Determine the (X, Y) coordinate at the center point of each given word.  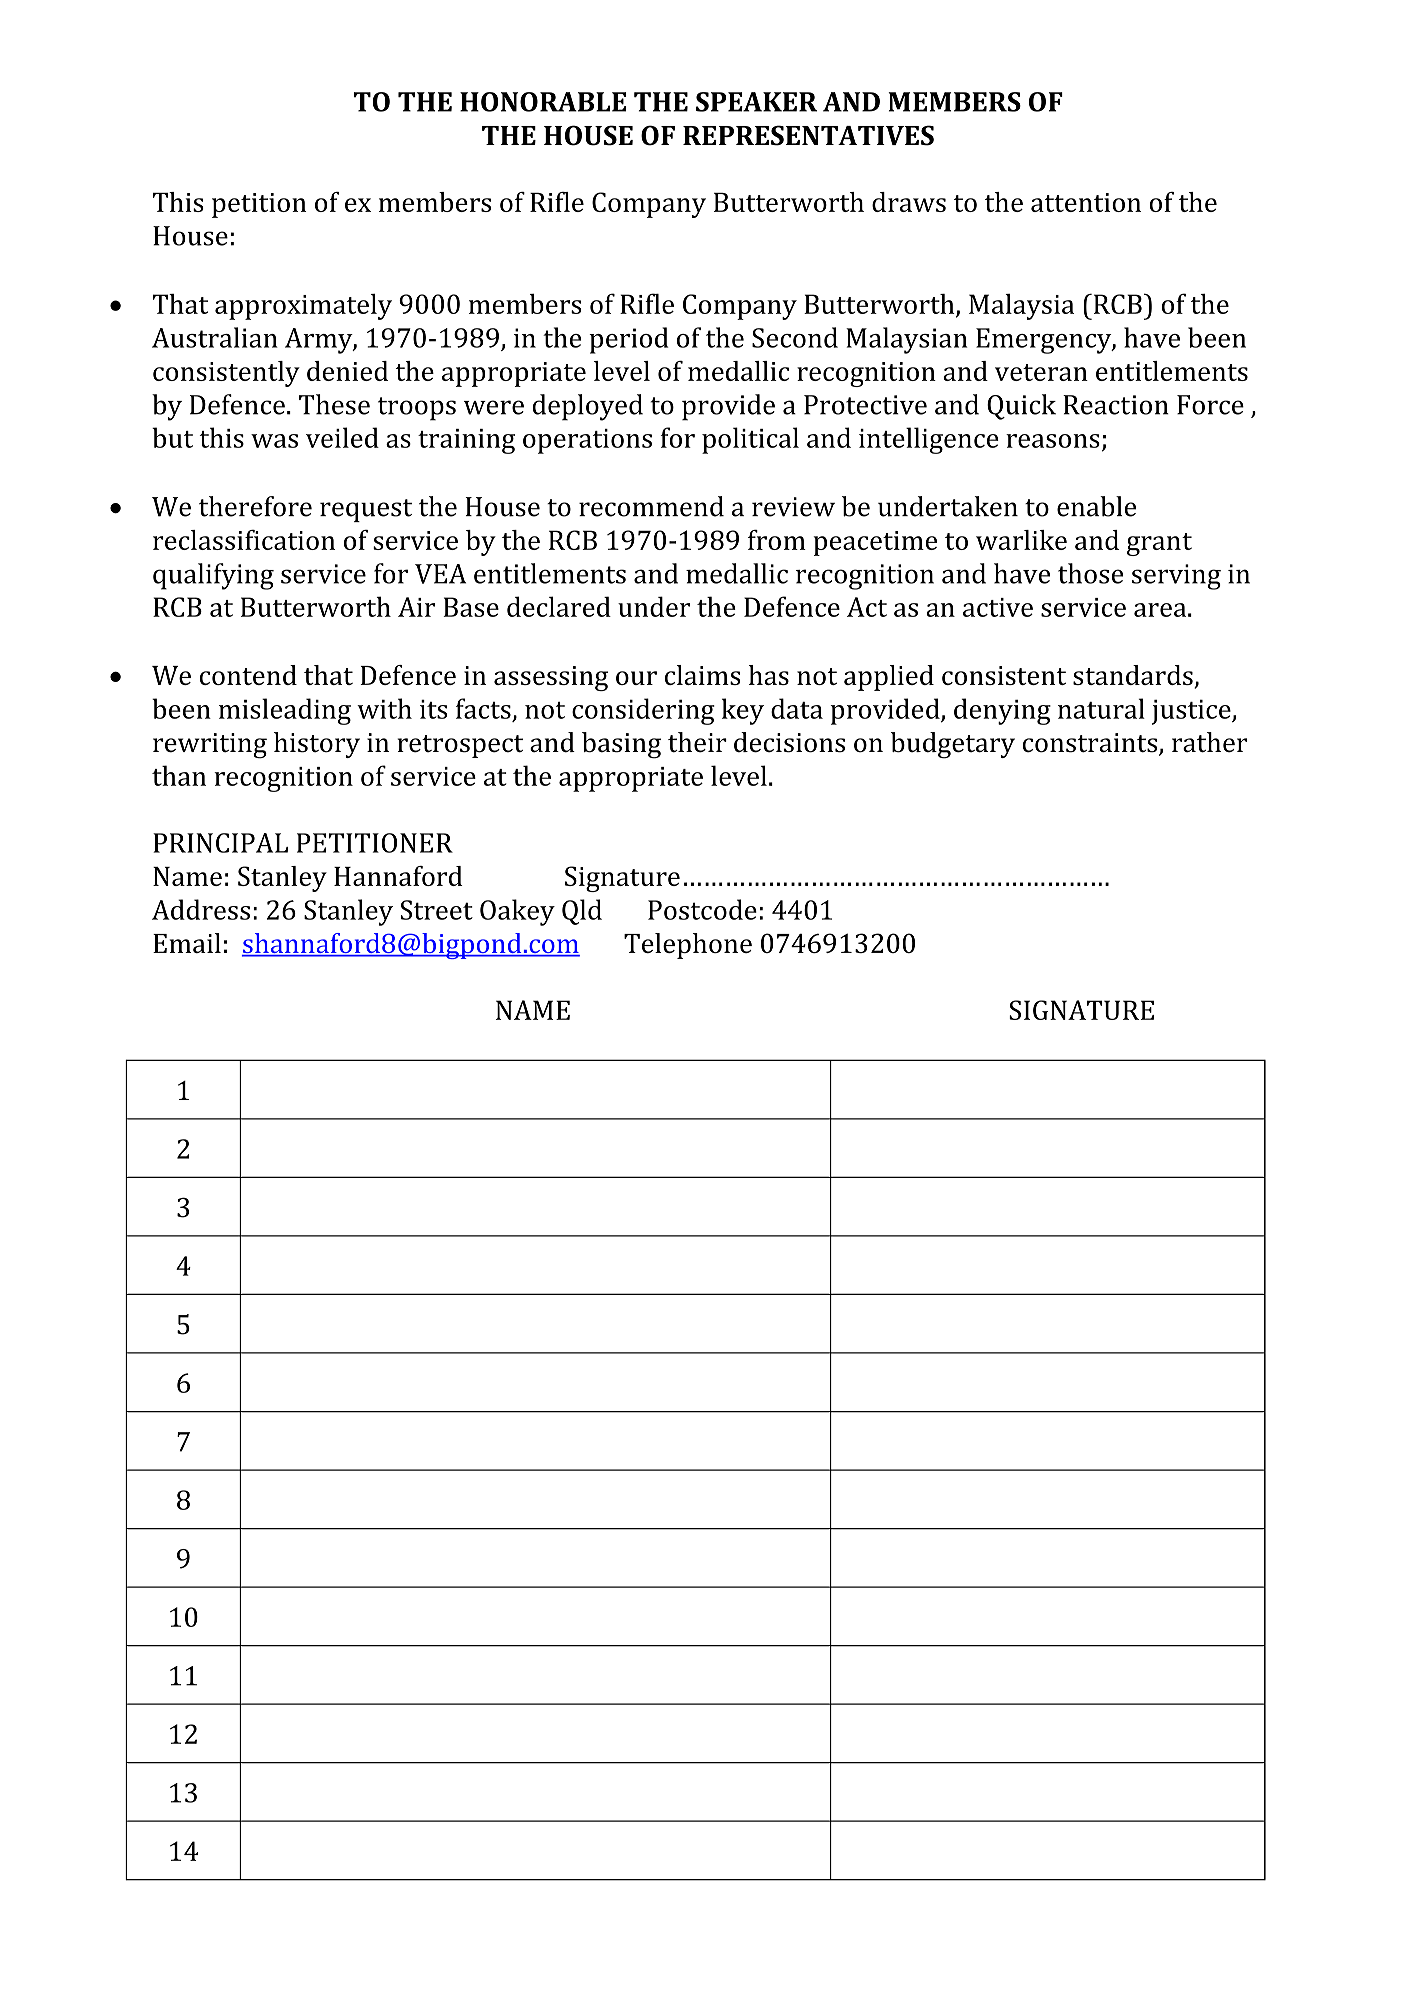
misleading (285, 711)
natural (1101, 708)
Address (201, 909)
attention (1086, 202)
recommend (651, 506)
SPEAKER (756, 102)
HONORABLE (543, 102)
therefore (255, 506)
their (697, 742)
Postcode (702, 909)
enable (1096, 506)
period (628, 340)
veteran (1041, 372)
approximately (303, 307)
